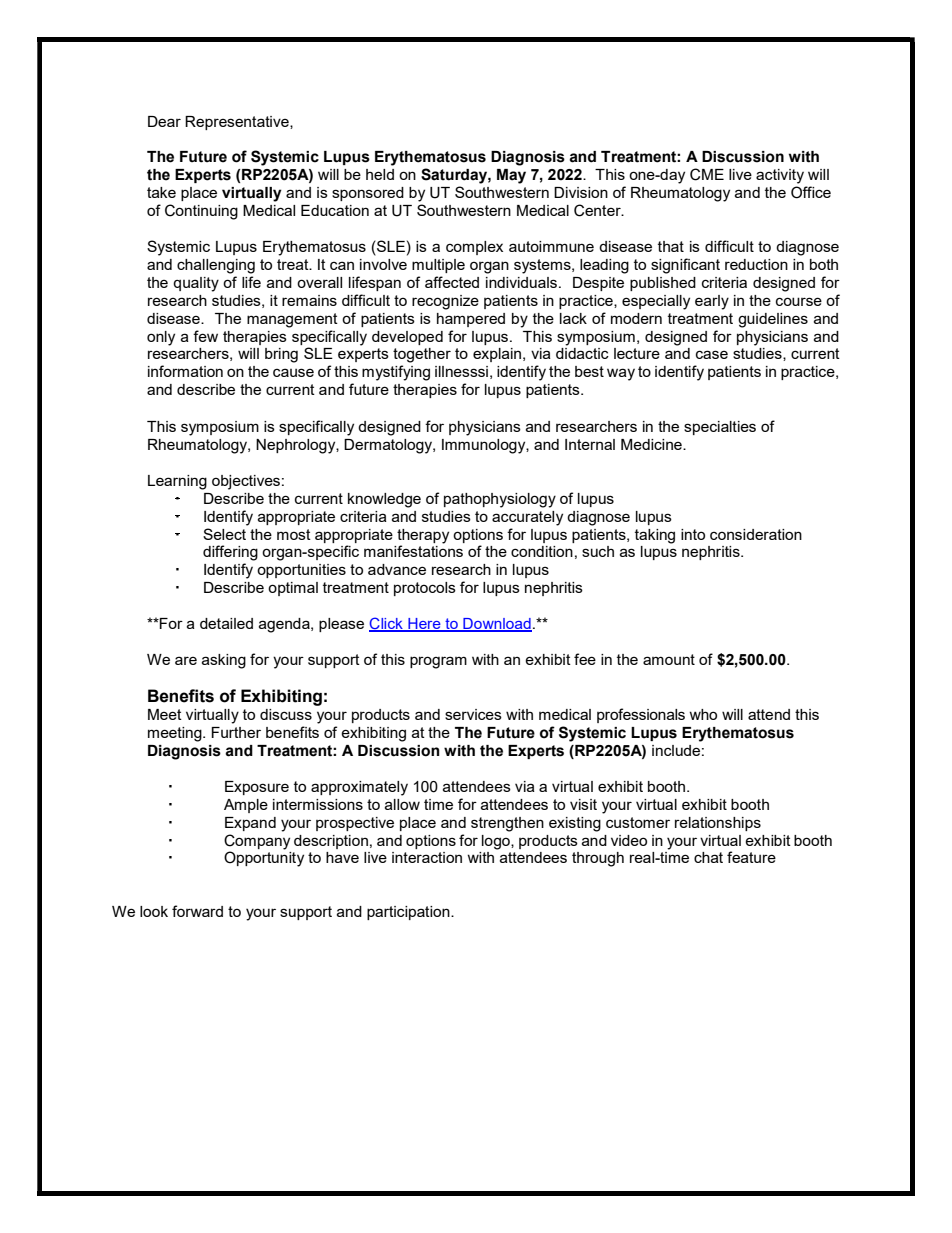 The image size is (952, 1233). Describe the element at coordinates (751, 857) in the document. I see `feature` at that location.
